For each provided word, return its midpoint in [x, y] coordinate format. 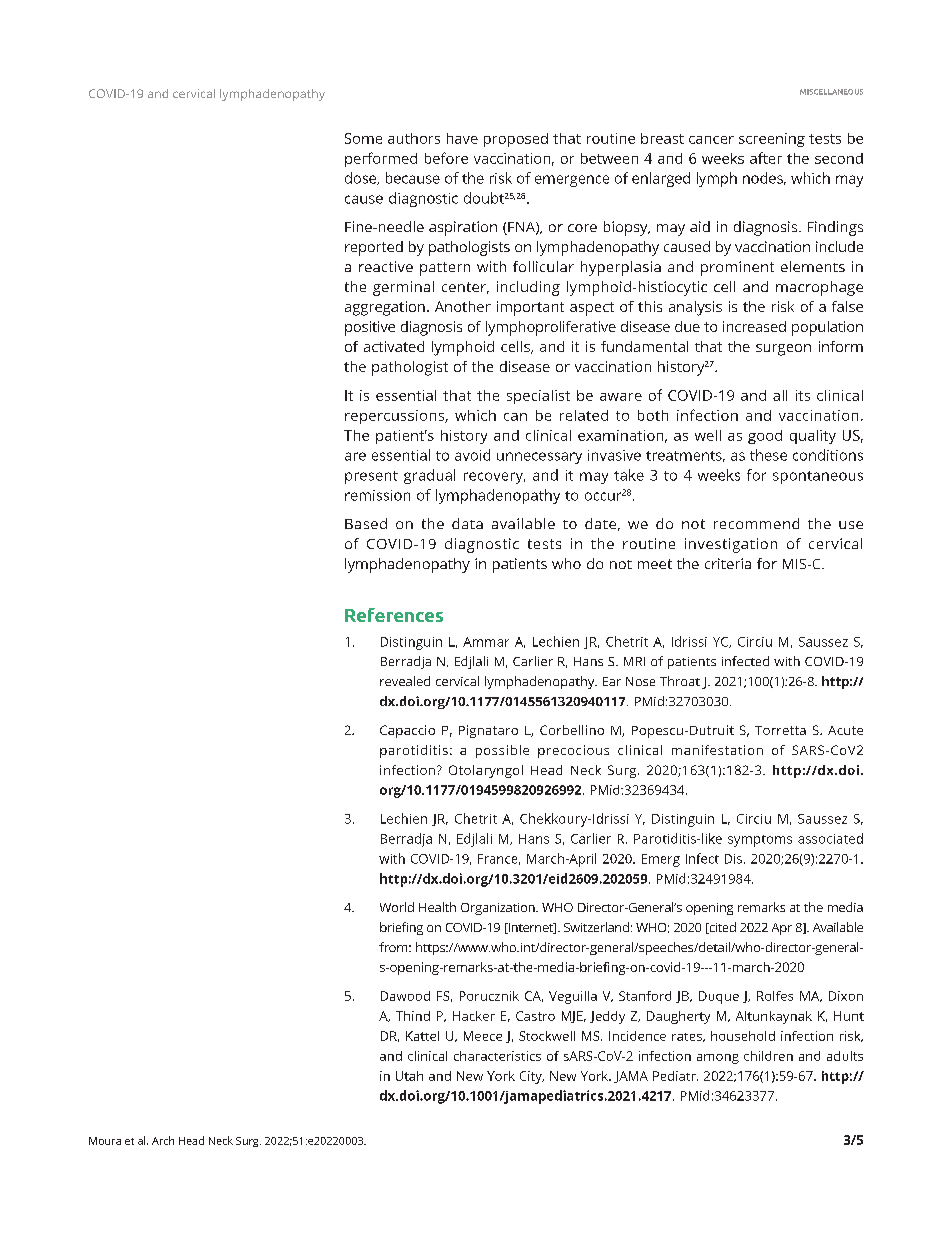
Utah [409, 1076]
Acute [845, 730]
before [446, 158]
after [766, 158]
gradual [429, 476]
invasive [614, 455]
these [768, 455]
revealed [405, 681]
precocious [573, 751]
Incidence [637, 1036]
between [609, 158]
